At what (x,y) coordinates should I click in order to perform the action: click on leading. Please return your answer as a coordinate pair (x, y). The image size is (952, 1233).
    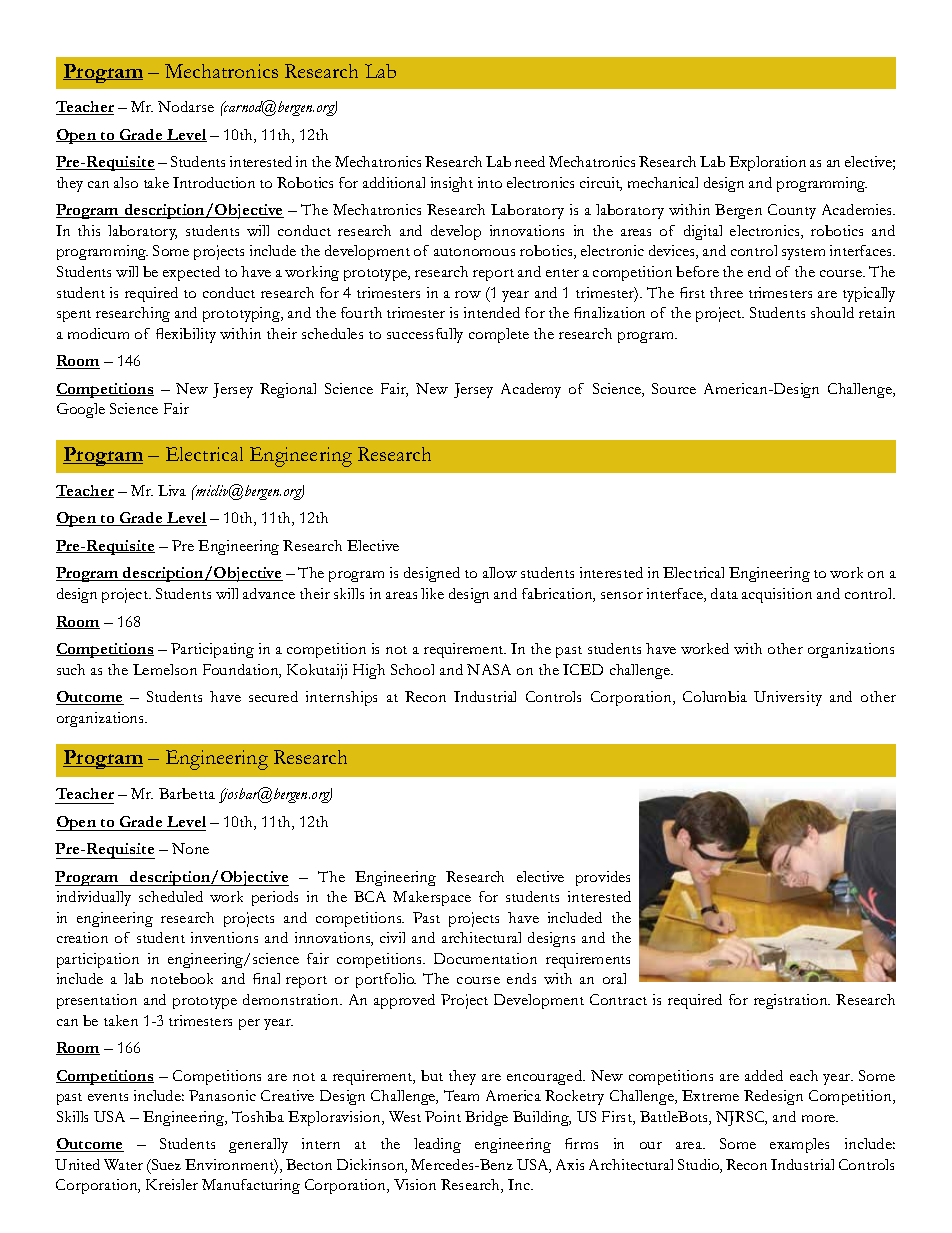
    Looking at the image, I should click on (437, 1145).
